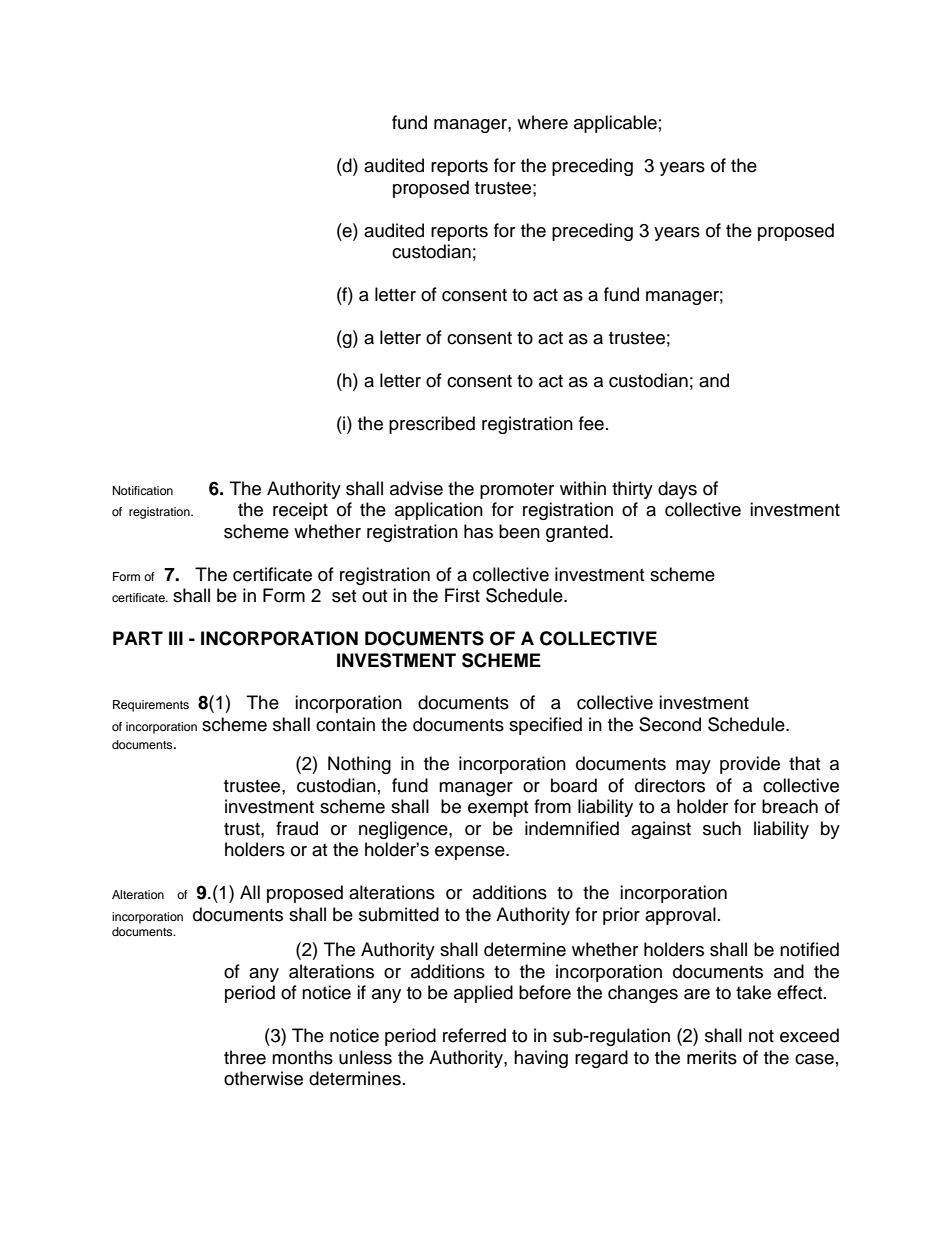 The image size is (952, 1233). Describe the element at coordinates (245, 1057) in the document. I see `three` at that location.
